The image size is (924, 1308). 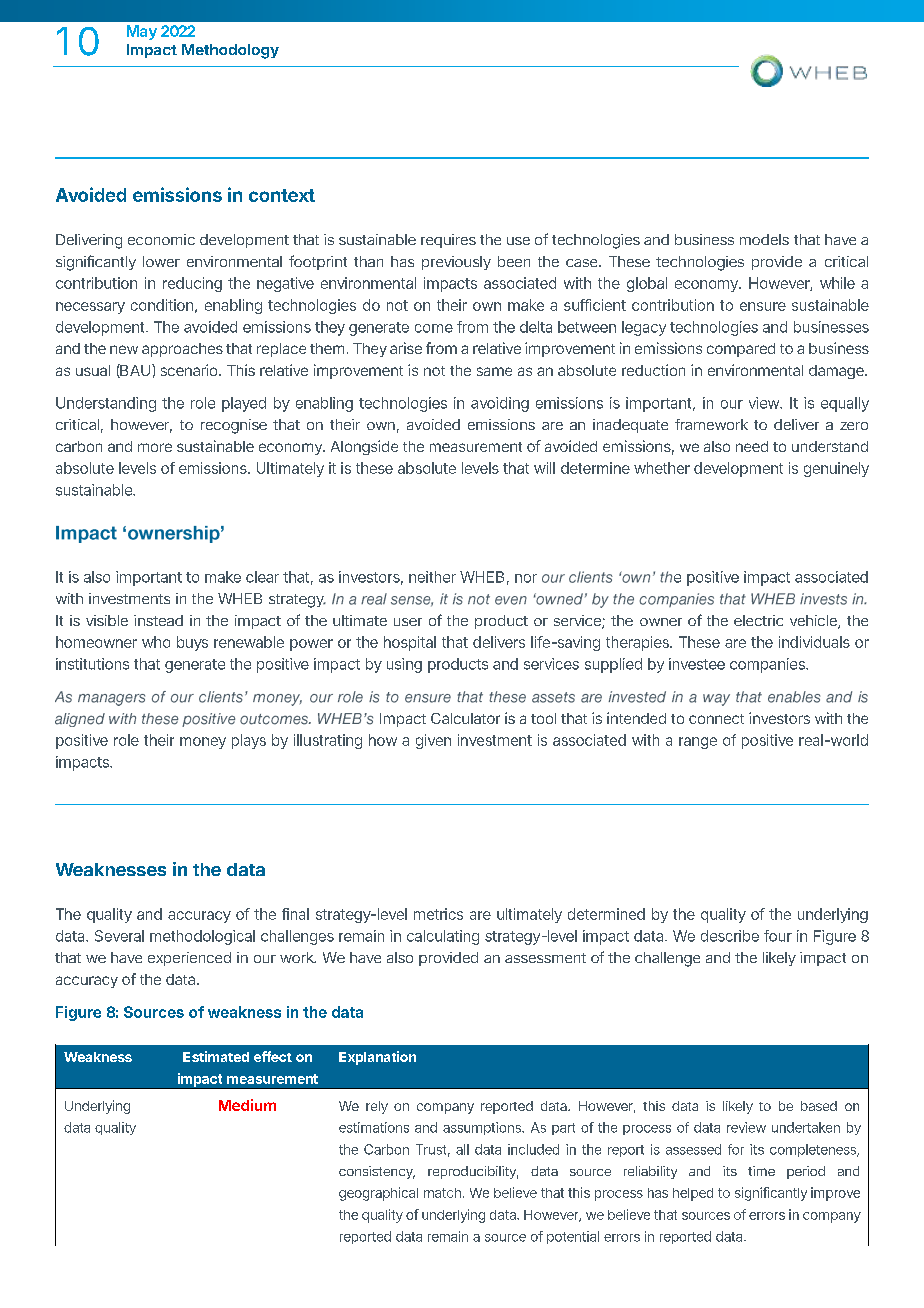 I want to click on requires, so click(x=448, y=241).
